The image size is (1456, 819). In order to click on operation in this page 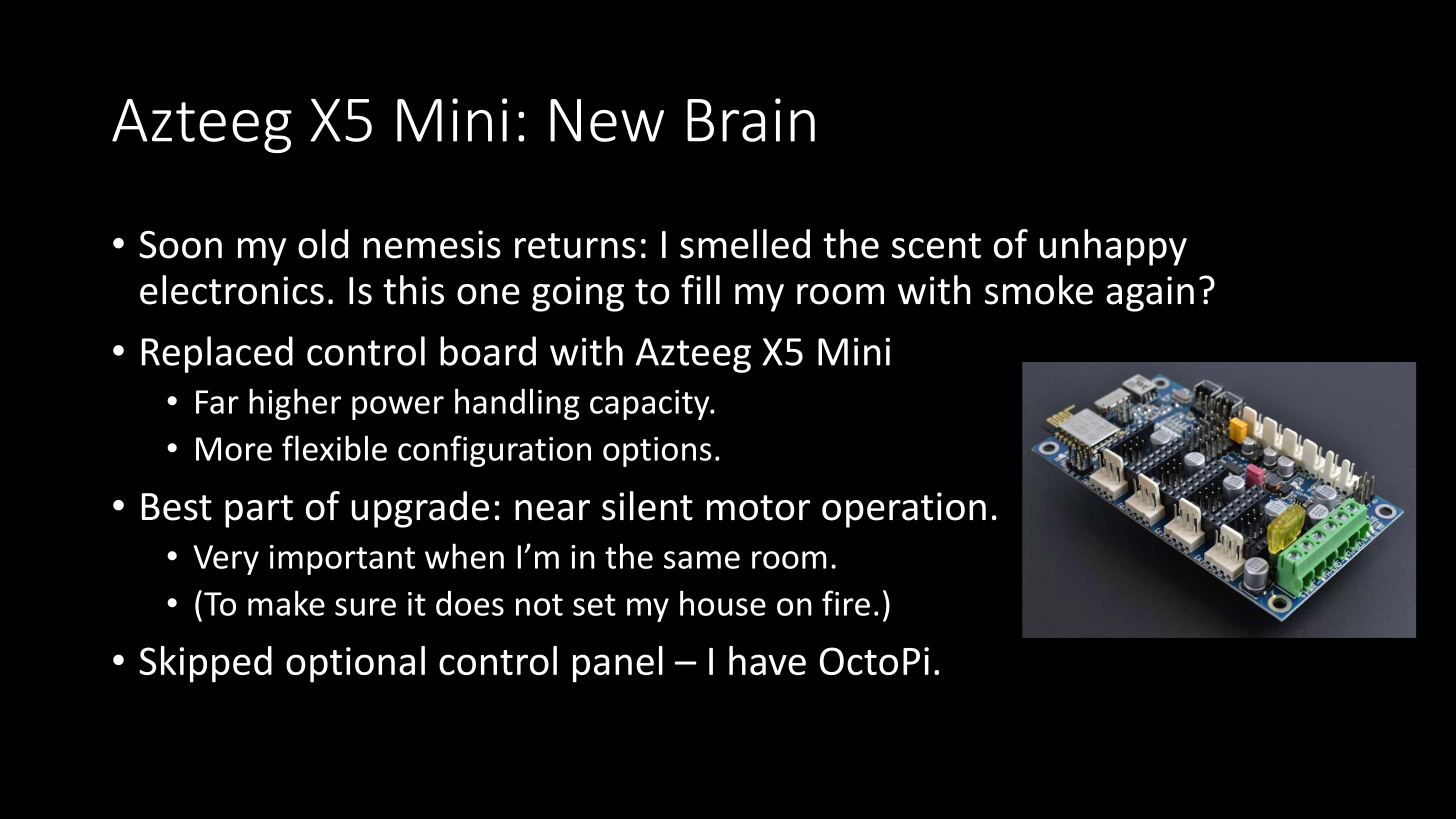, I will do `click(904, 510)`.
